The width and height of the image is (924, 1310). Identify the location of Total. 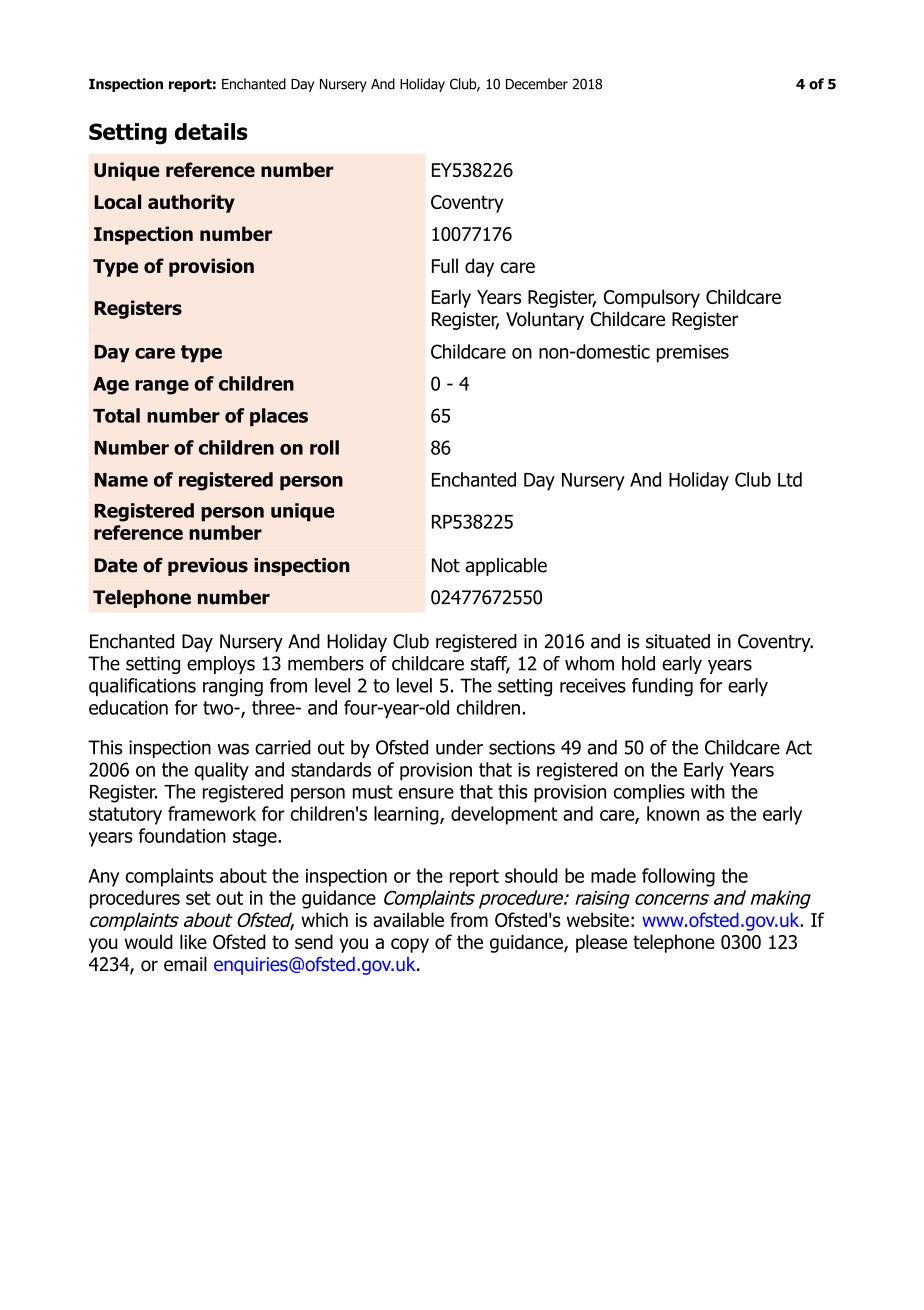
(116, 415).
